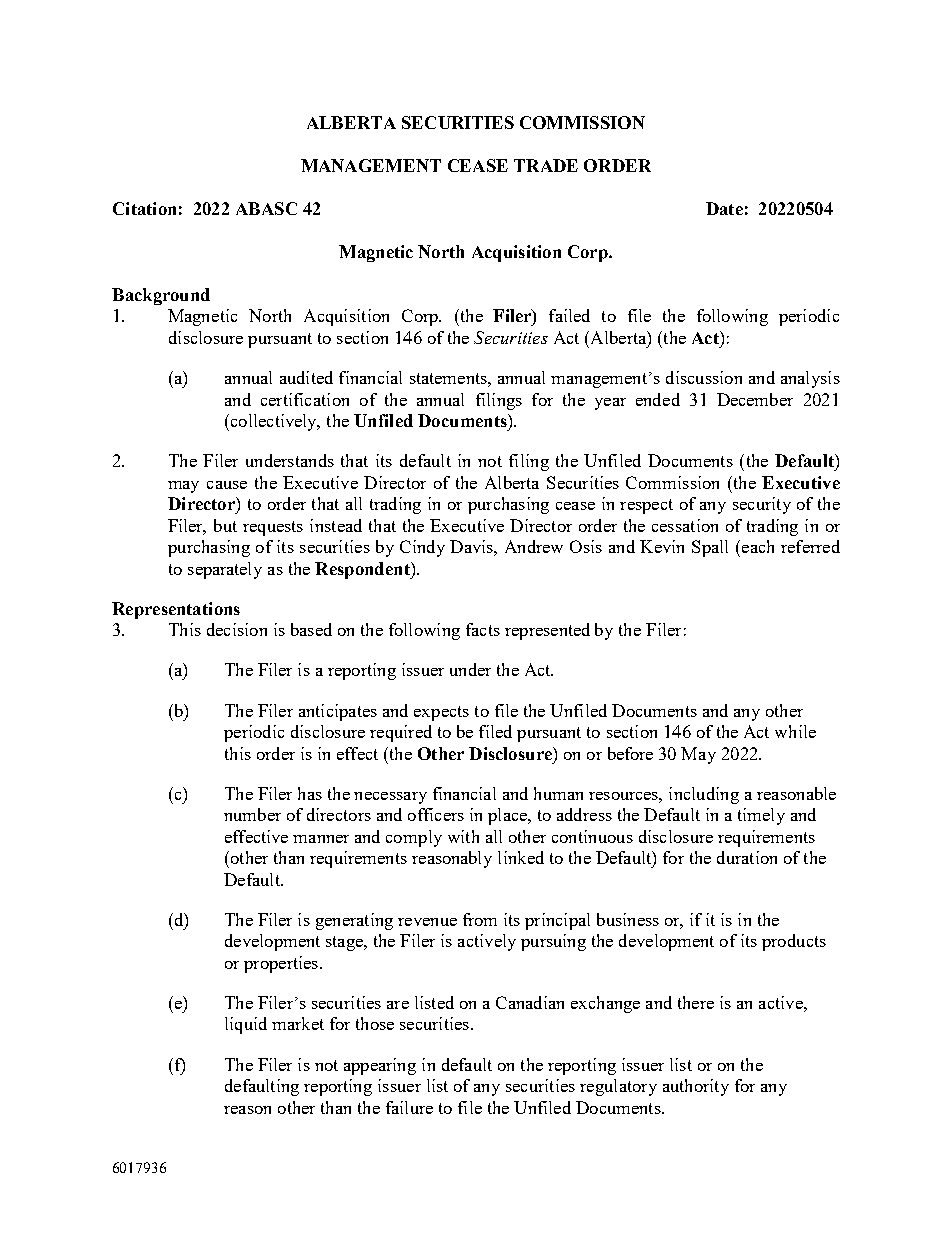  Describe the element at coordinates (409, 1107) in the screenshot. I see `failure` at that location.
